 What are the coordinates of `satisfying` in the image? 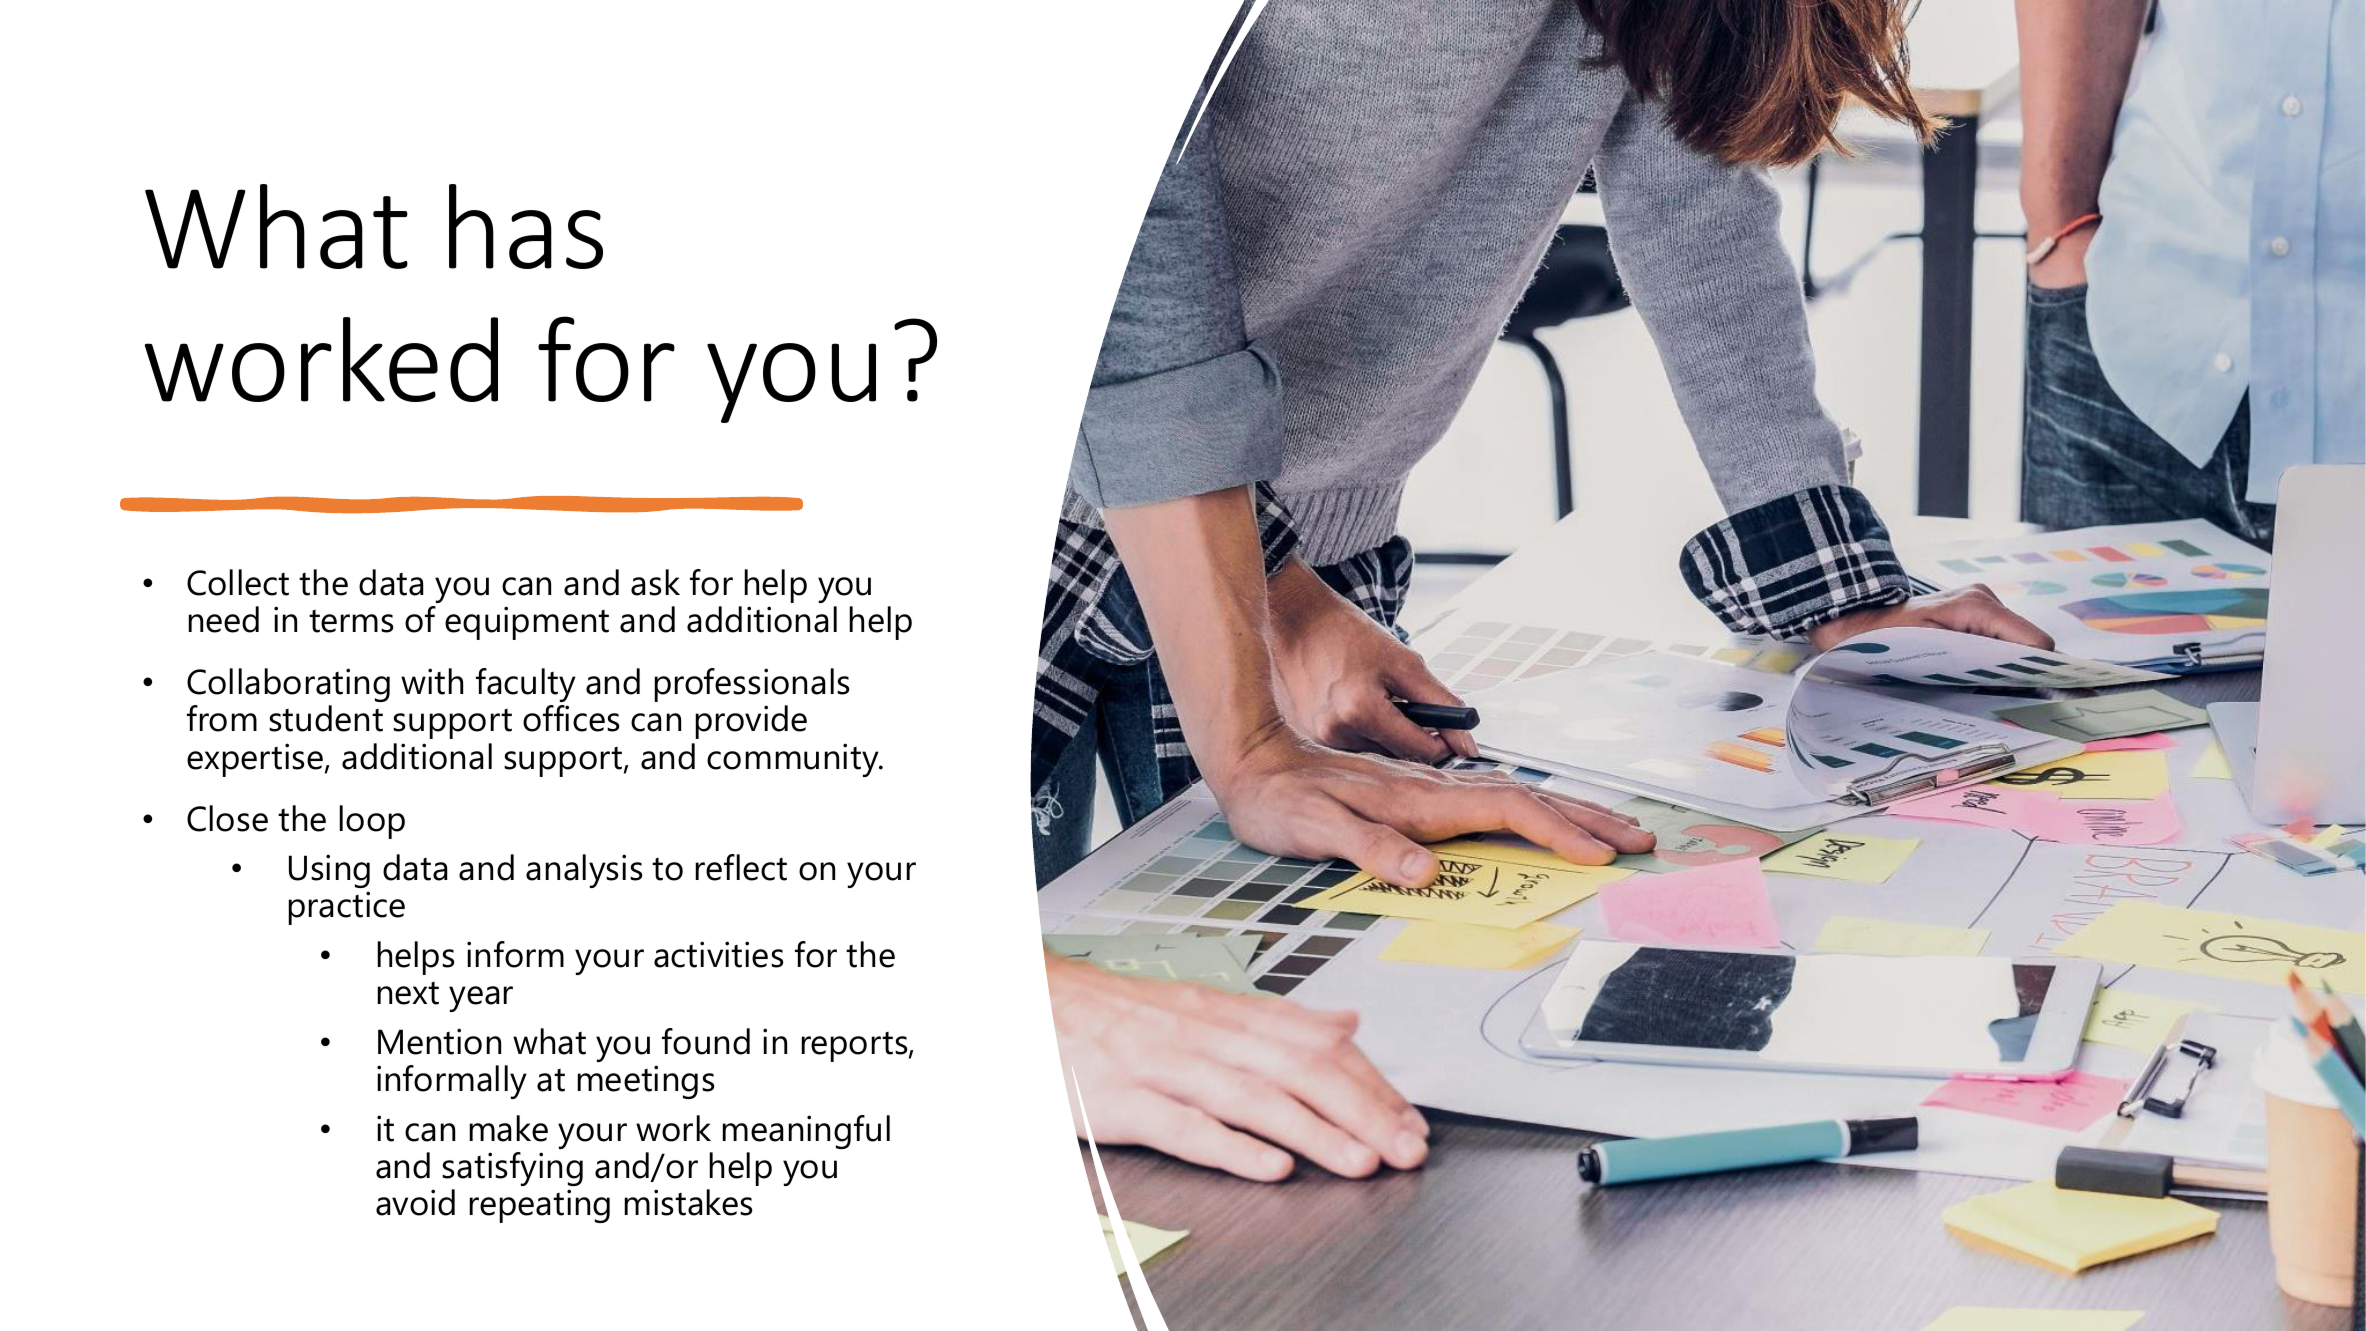 It's located at (512, 1169).
